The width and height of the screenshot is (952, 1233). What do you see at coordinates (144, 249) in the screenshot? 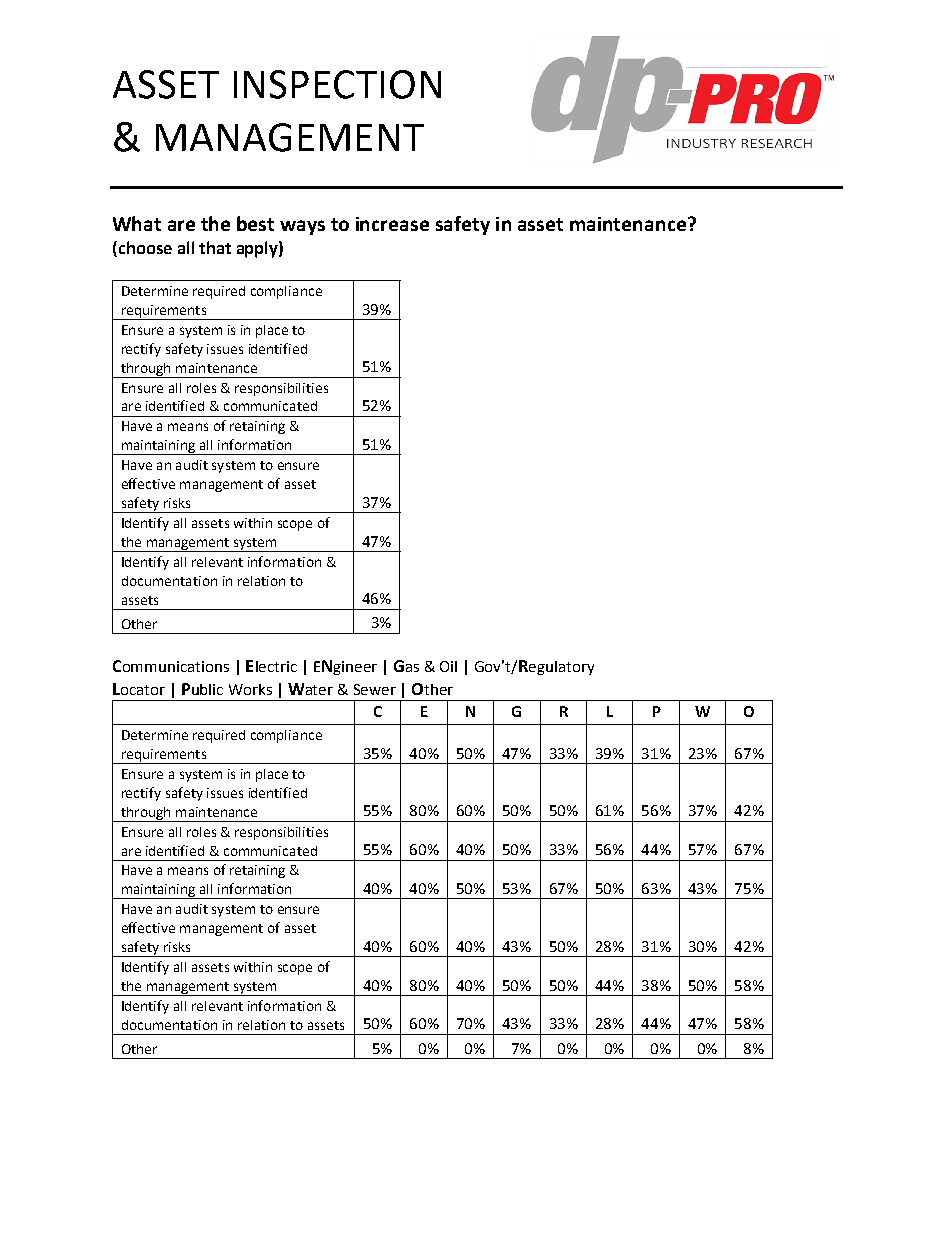
I see `choose` at bounding box center [144, 249].
